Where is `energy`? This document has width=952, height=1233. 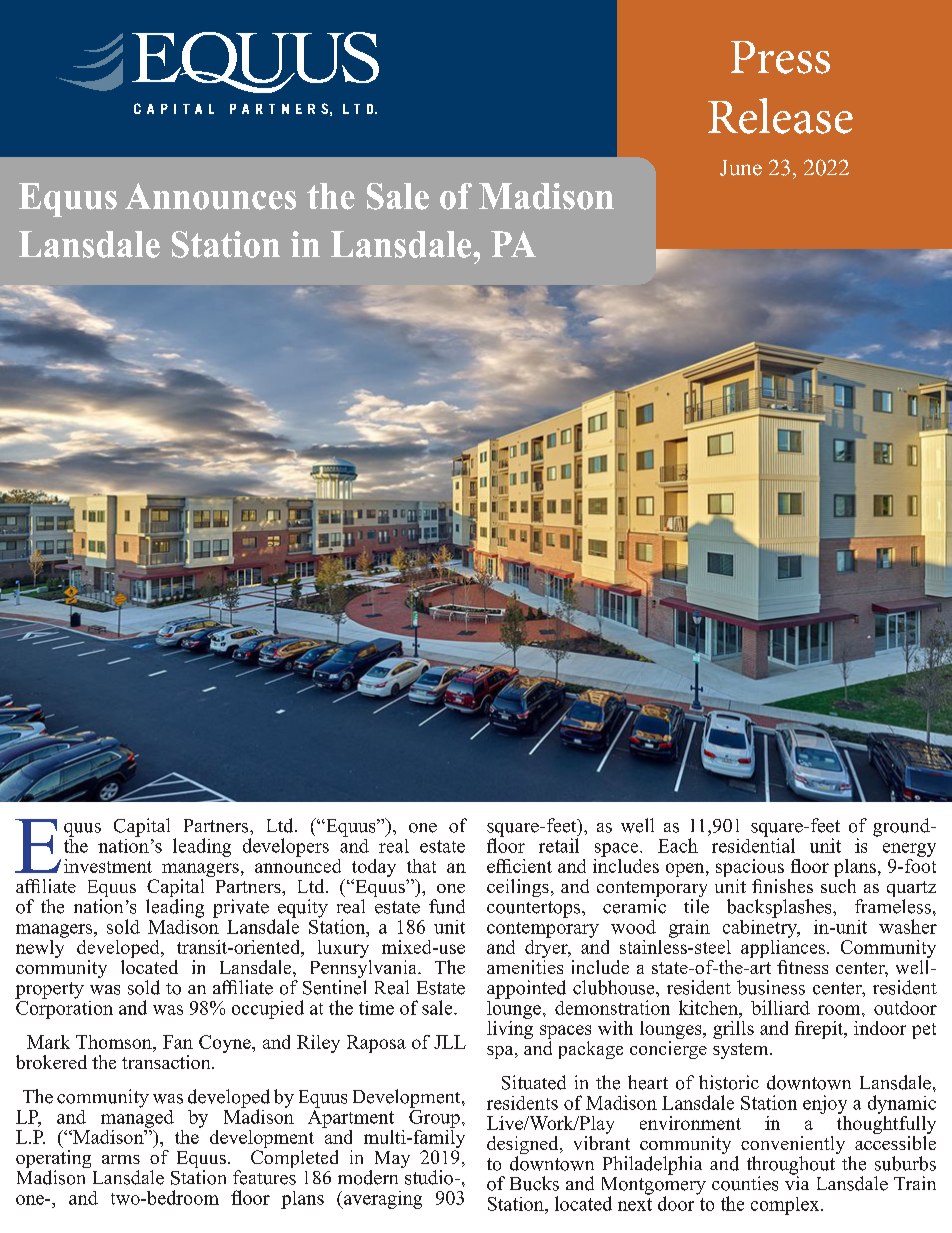 energy is located at coordinates (909, 850).
